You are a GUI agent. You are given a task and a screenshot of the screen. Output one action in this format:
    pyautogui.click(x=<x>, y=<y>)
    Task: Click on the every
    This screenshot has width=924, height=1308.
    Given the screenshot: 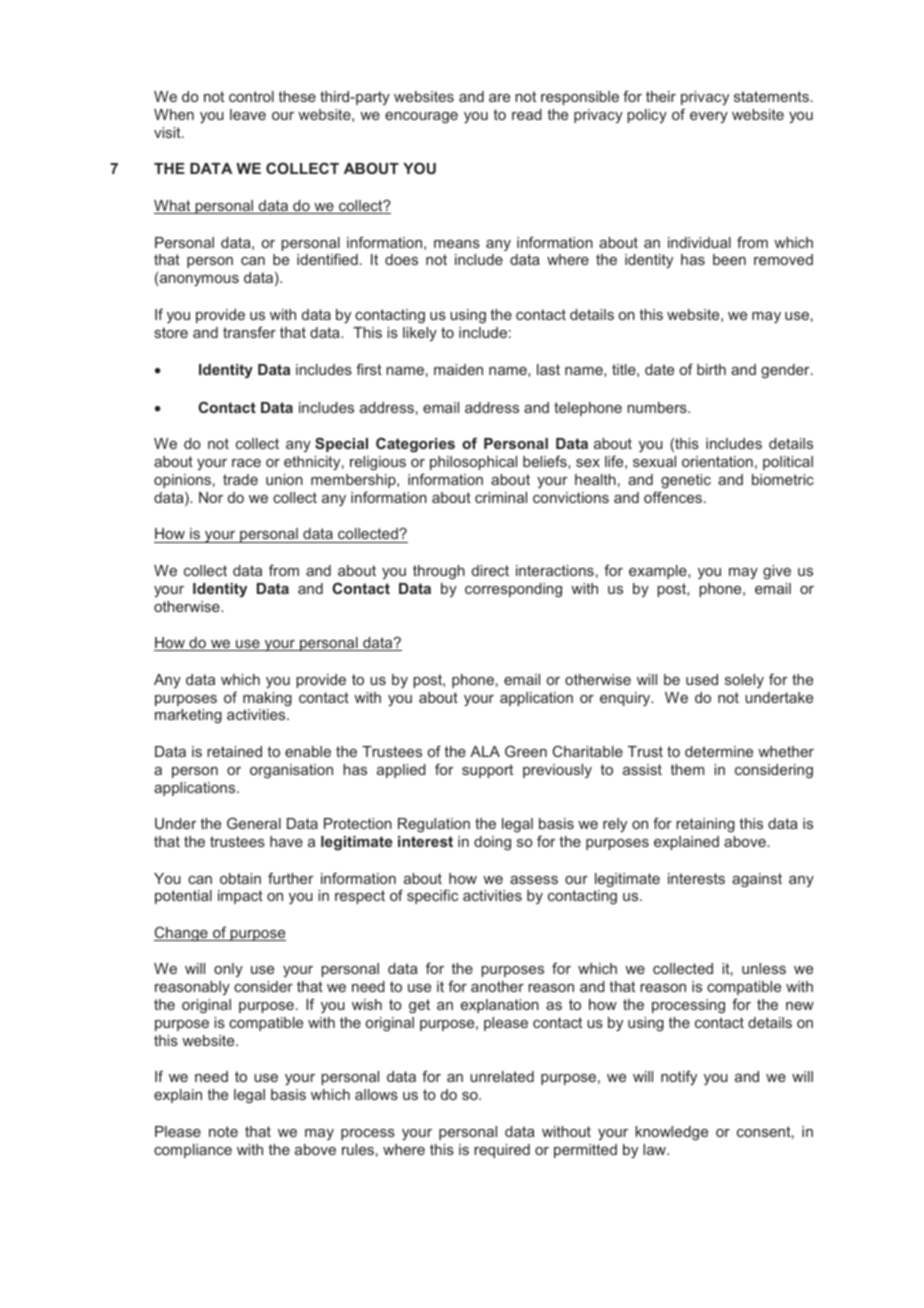 What is the action you would take?
    pyautogui.click(x=709, y=117)
